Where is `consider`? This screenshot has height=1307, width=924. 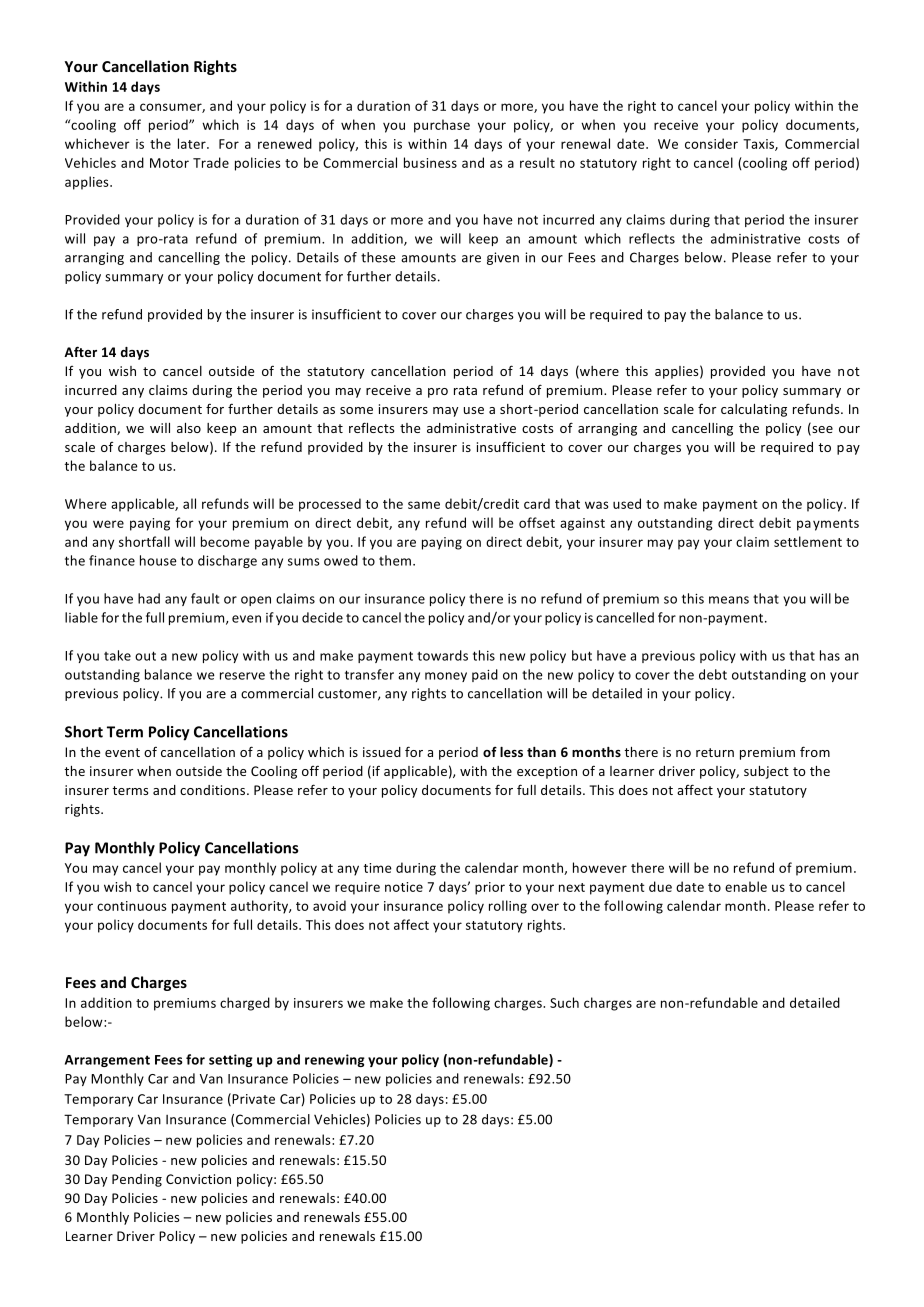
consider is located at coordinates (711, 143).
